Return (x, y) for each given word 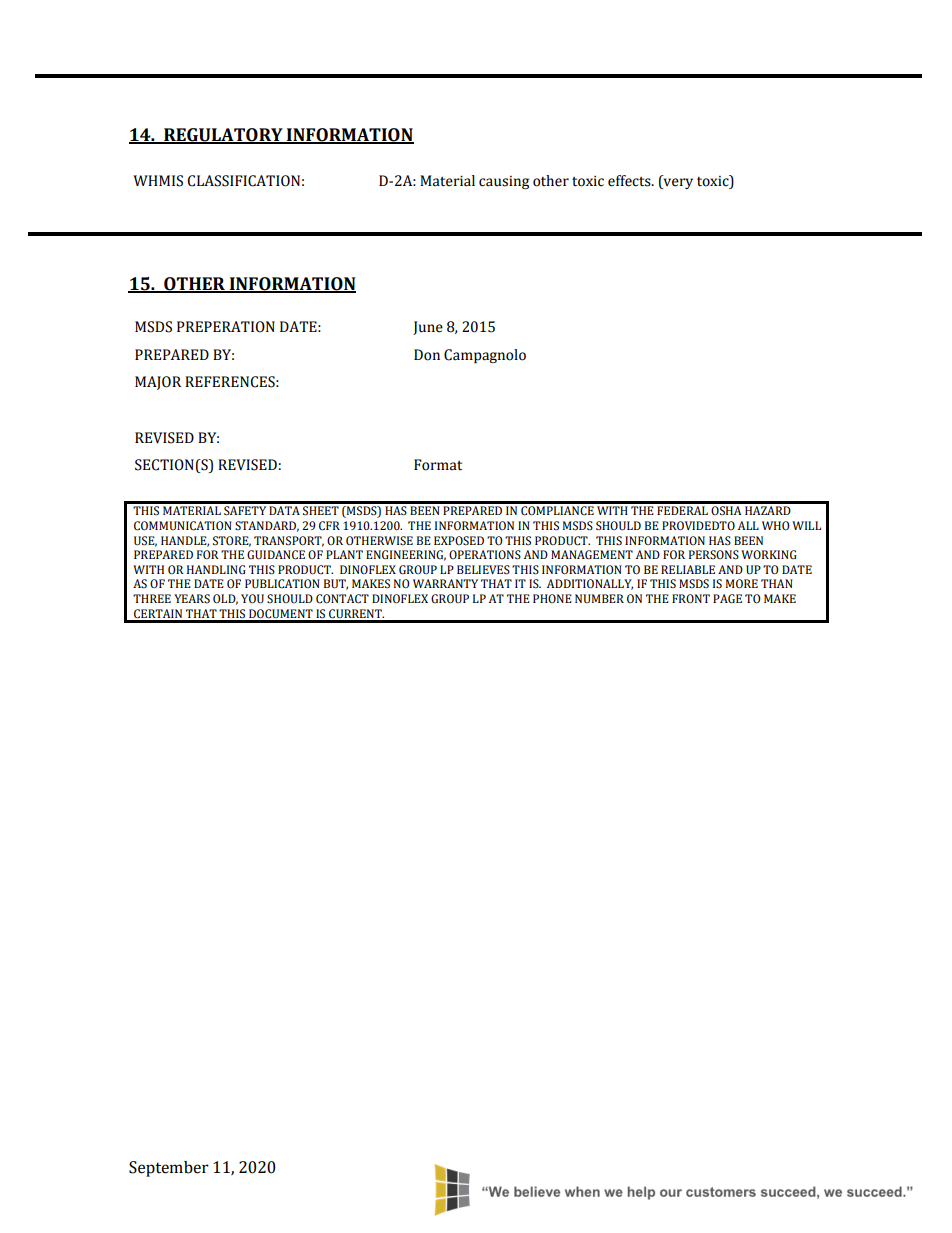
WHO (776, 526)
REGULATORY (223, 136)
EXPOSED (459, 540)
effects (630, 181)
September (169, 1169)
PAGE (727, 599)
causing (504, 182)
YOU (252, 599)
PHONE (552, 598)
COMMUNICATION (183, 526)
